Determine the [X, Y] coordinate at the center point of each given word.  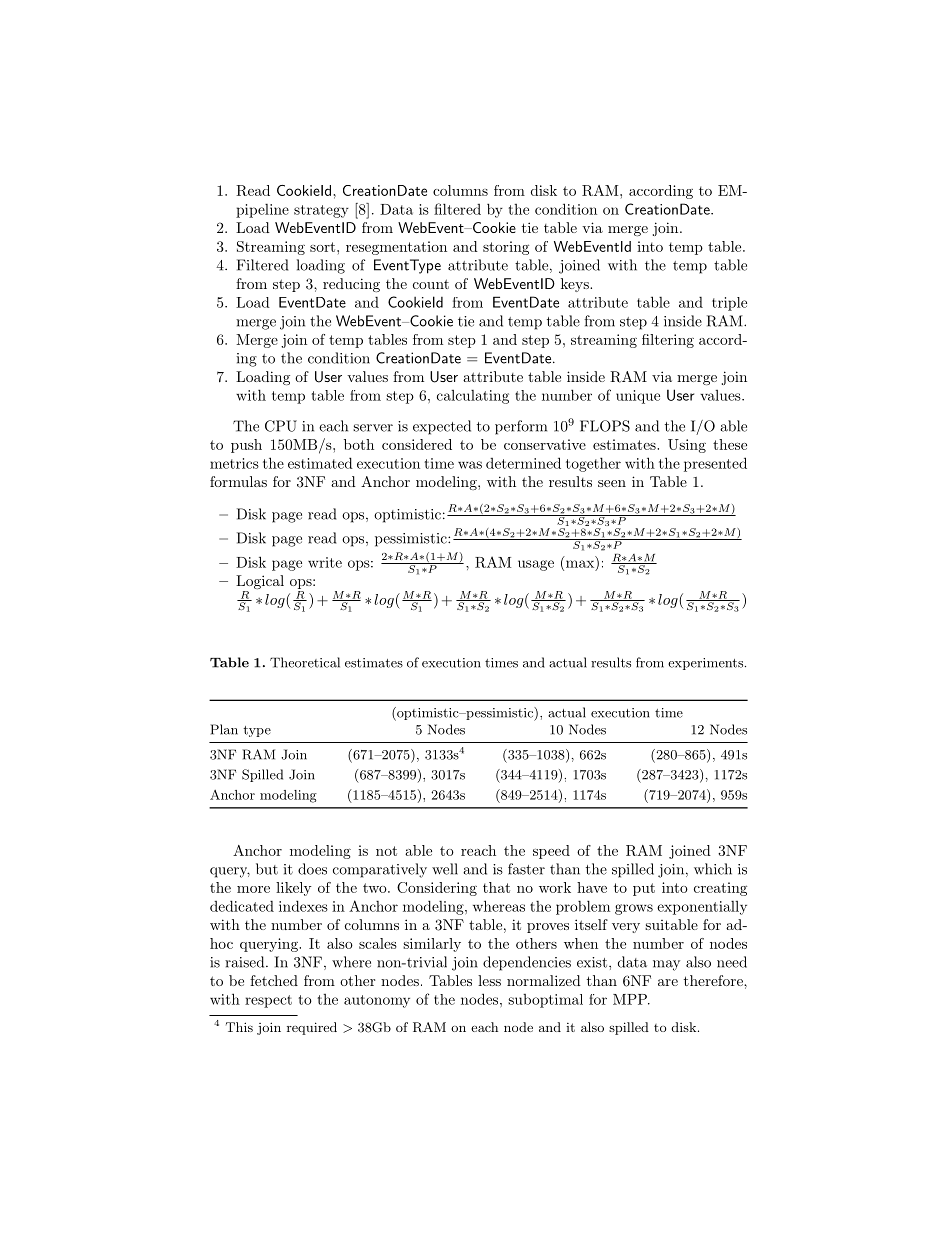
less [489, 980]
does [312, 869]
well [445, 869]
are [668, 982]
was [470, 465]
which [713, 869]
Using [687, 446]
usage [536, 565]
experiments [705, 664]
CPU [281, 426]
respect [268, 1001]
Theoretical [305, 662]
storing [506, 248]
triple [729, 304]
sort [324, 247]
